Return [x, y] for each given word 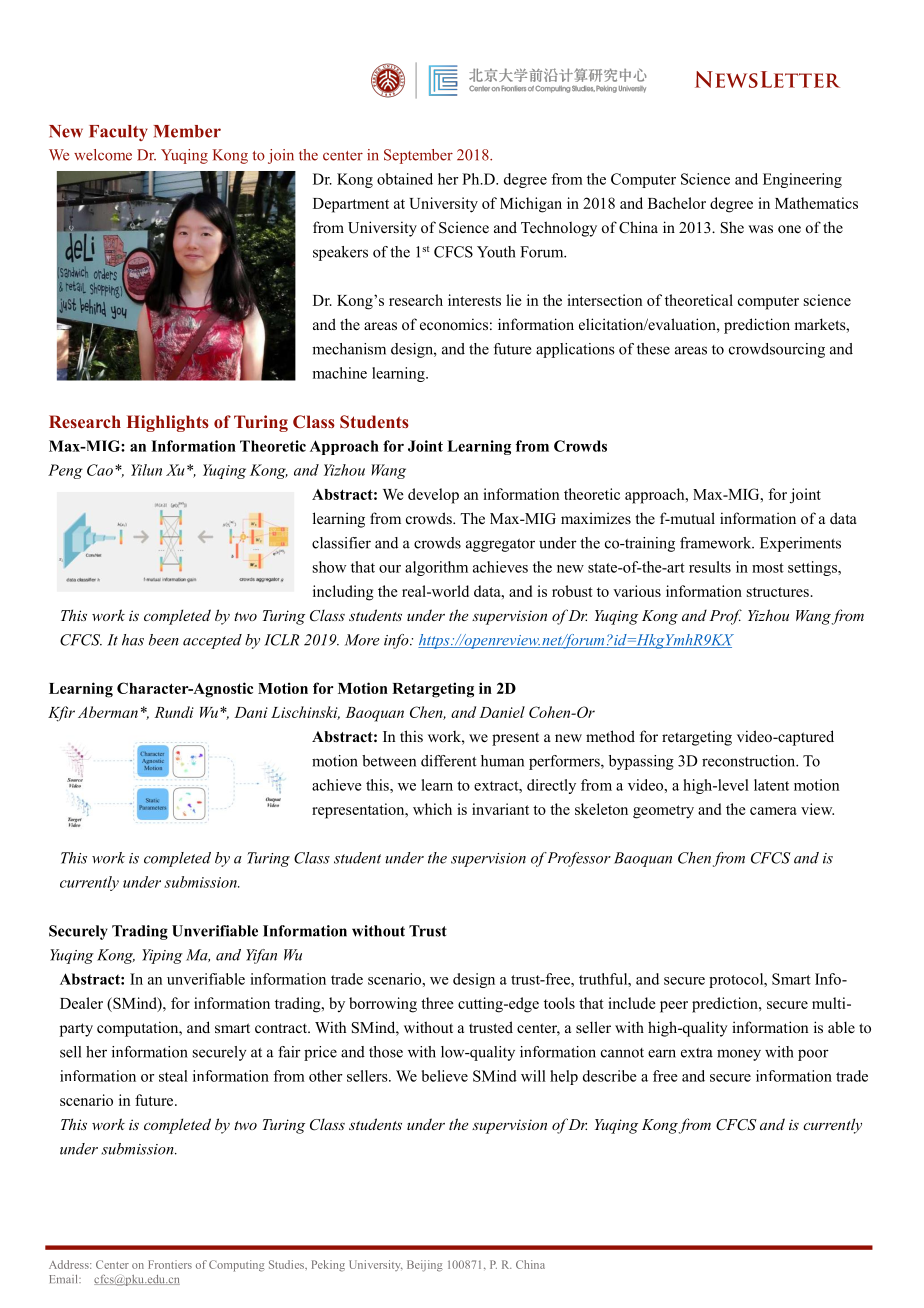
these [653, 349]
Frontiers [170, 1264]
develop [433, 496]
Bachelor [677, 203]
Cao [100, 470]
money [739, 1055]
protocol [737, 980]
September [418, 156]
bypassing [641, 762]
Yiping [162, 956]
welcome [103, 155]
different [449, 761]
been [164, 640]
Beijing [425, 1266]
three [437, 1003]
